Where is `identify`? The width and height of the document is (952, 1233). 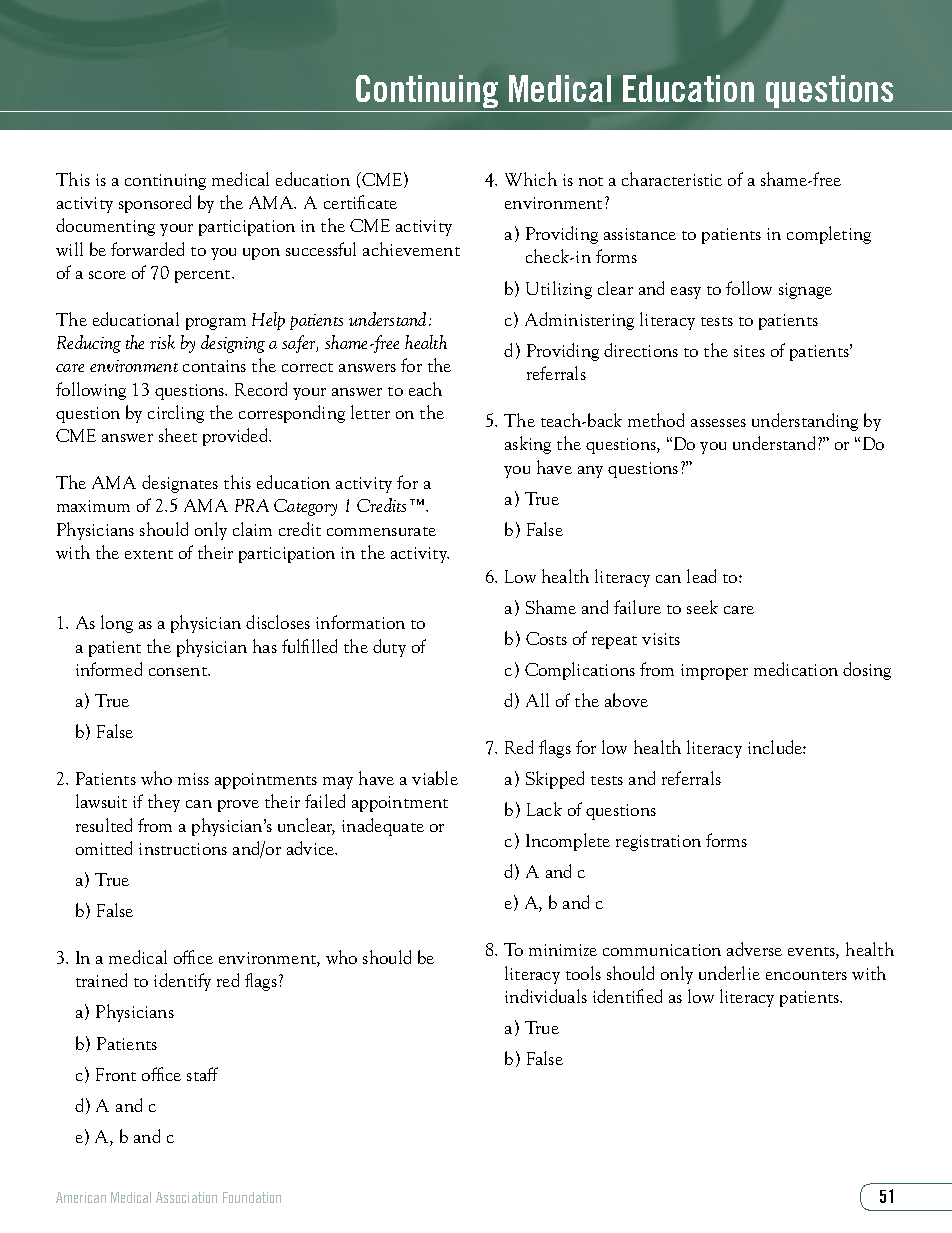 identify is located at coordinates (182, 982).
